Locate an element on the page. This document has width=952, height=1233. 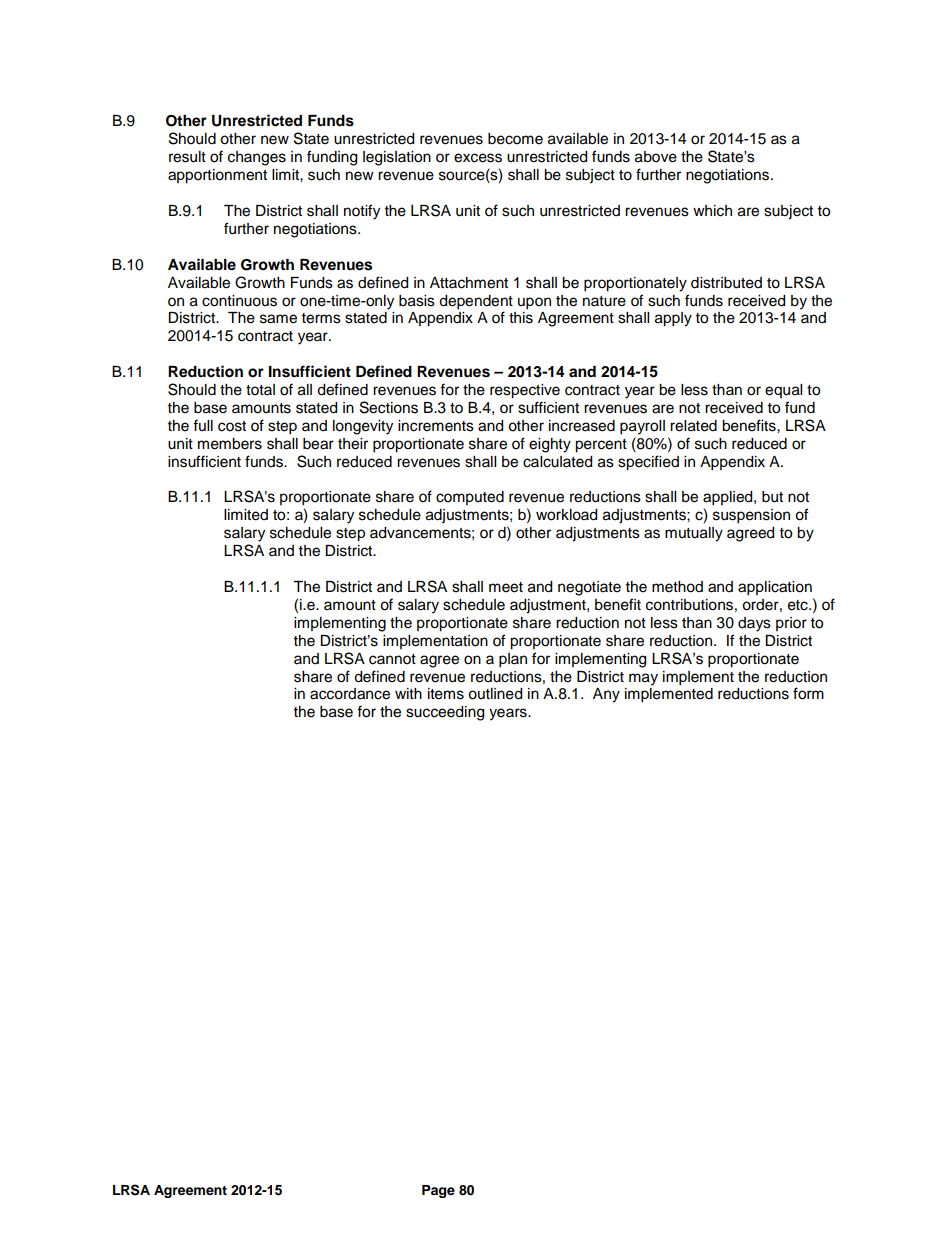
changes is located at coordinates (257, 158).
